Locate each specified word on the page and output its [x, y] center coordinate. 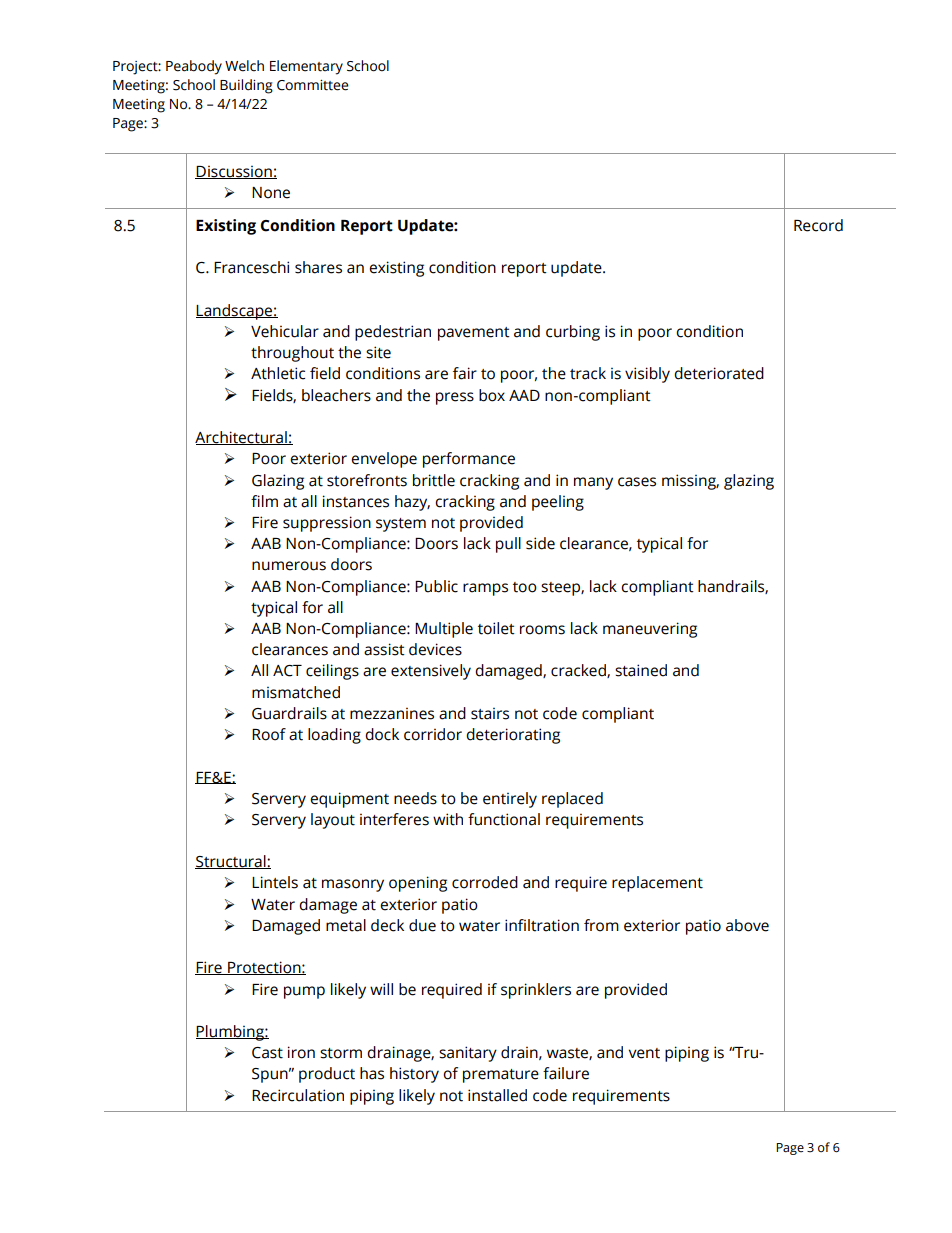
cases [637, 482]
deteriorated [719, 373]
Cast [267, 1053]
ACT [287, 671]
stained [641, 670]
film [264, 501]
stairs [490, 713]
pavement [474, 334]
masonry [353, 885]
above [747, 925]
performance [469, 460]
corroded [485, 882]
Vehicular [285, 331]
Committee [313, 85]
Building [246, 86]
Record [818, 225]
